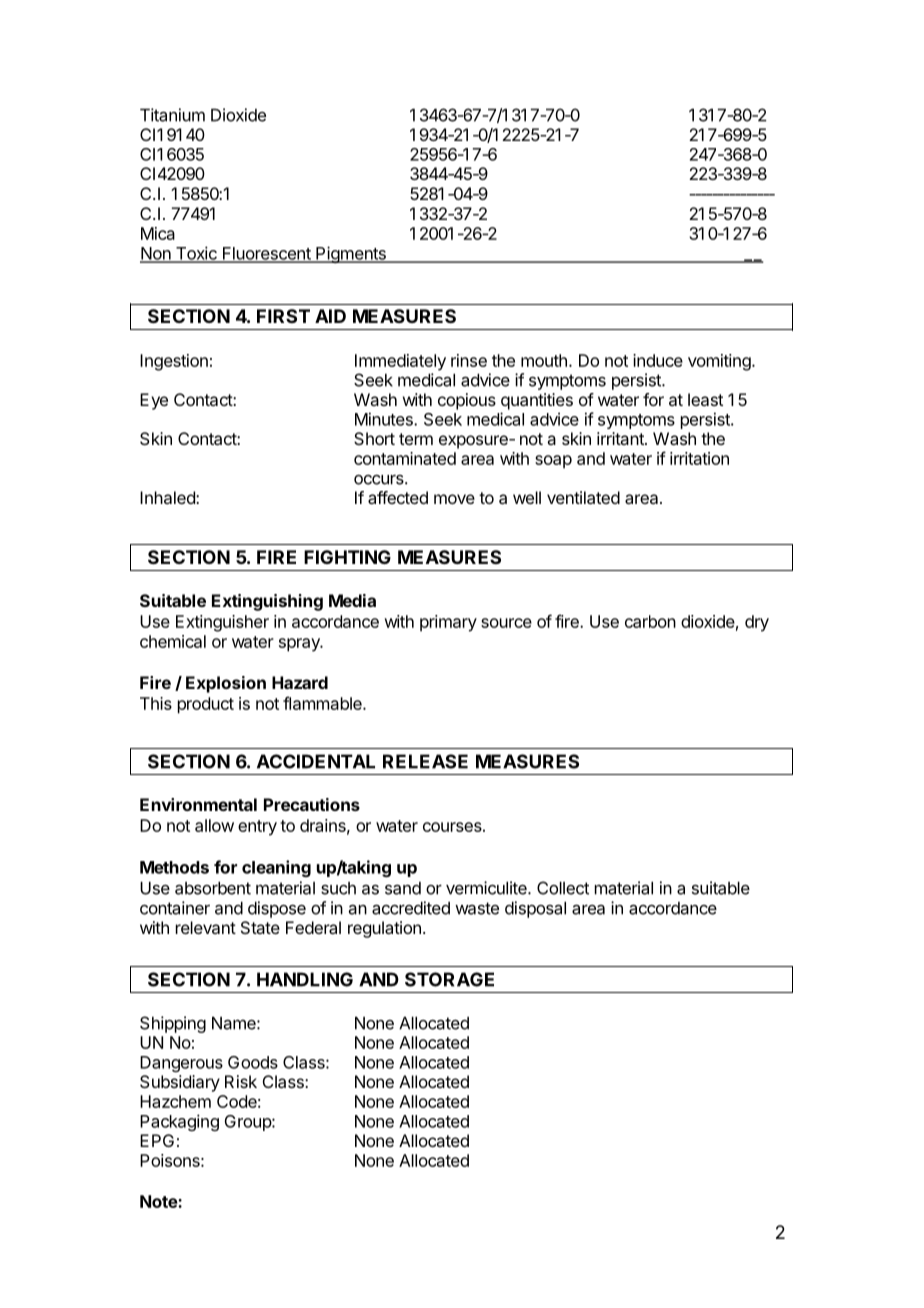 This screenshot has width=924, height=1308. I want to click on induce, so click(658, 360).
